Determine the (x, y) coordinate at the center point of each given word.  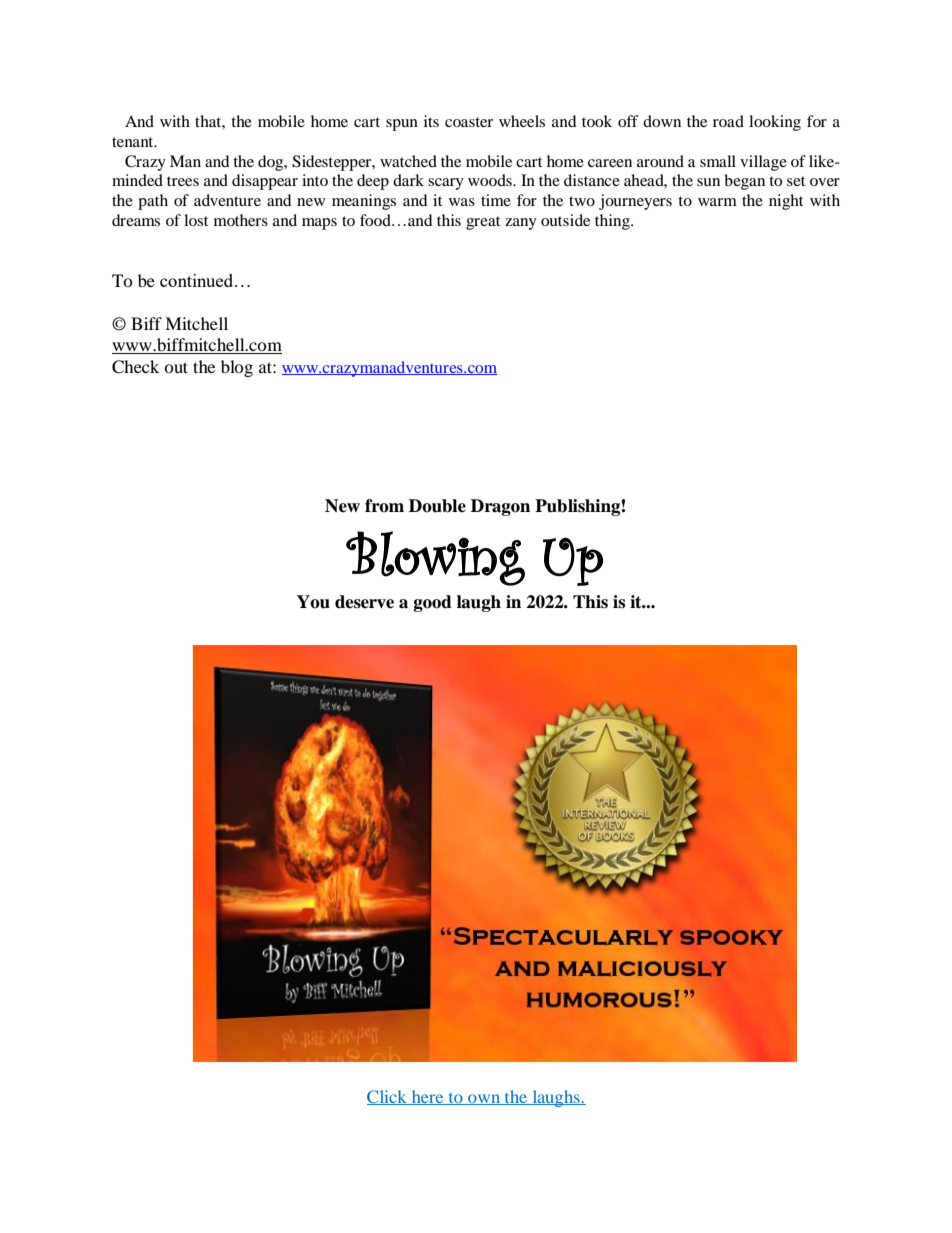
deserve (364, 602)
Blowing (435, 558)
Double (437, 506)
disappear (265, 182)
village (763, 163)
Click (388, 1097)
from (384, 506)
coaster (469, 122)
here (428, 1097)
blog (237, 368)
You (313, 602)
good (433, 603)
